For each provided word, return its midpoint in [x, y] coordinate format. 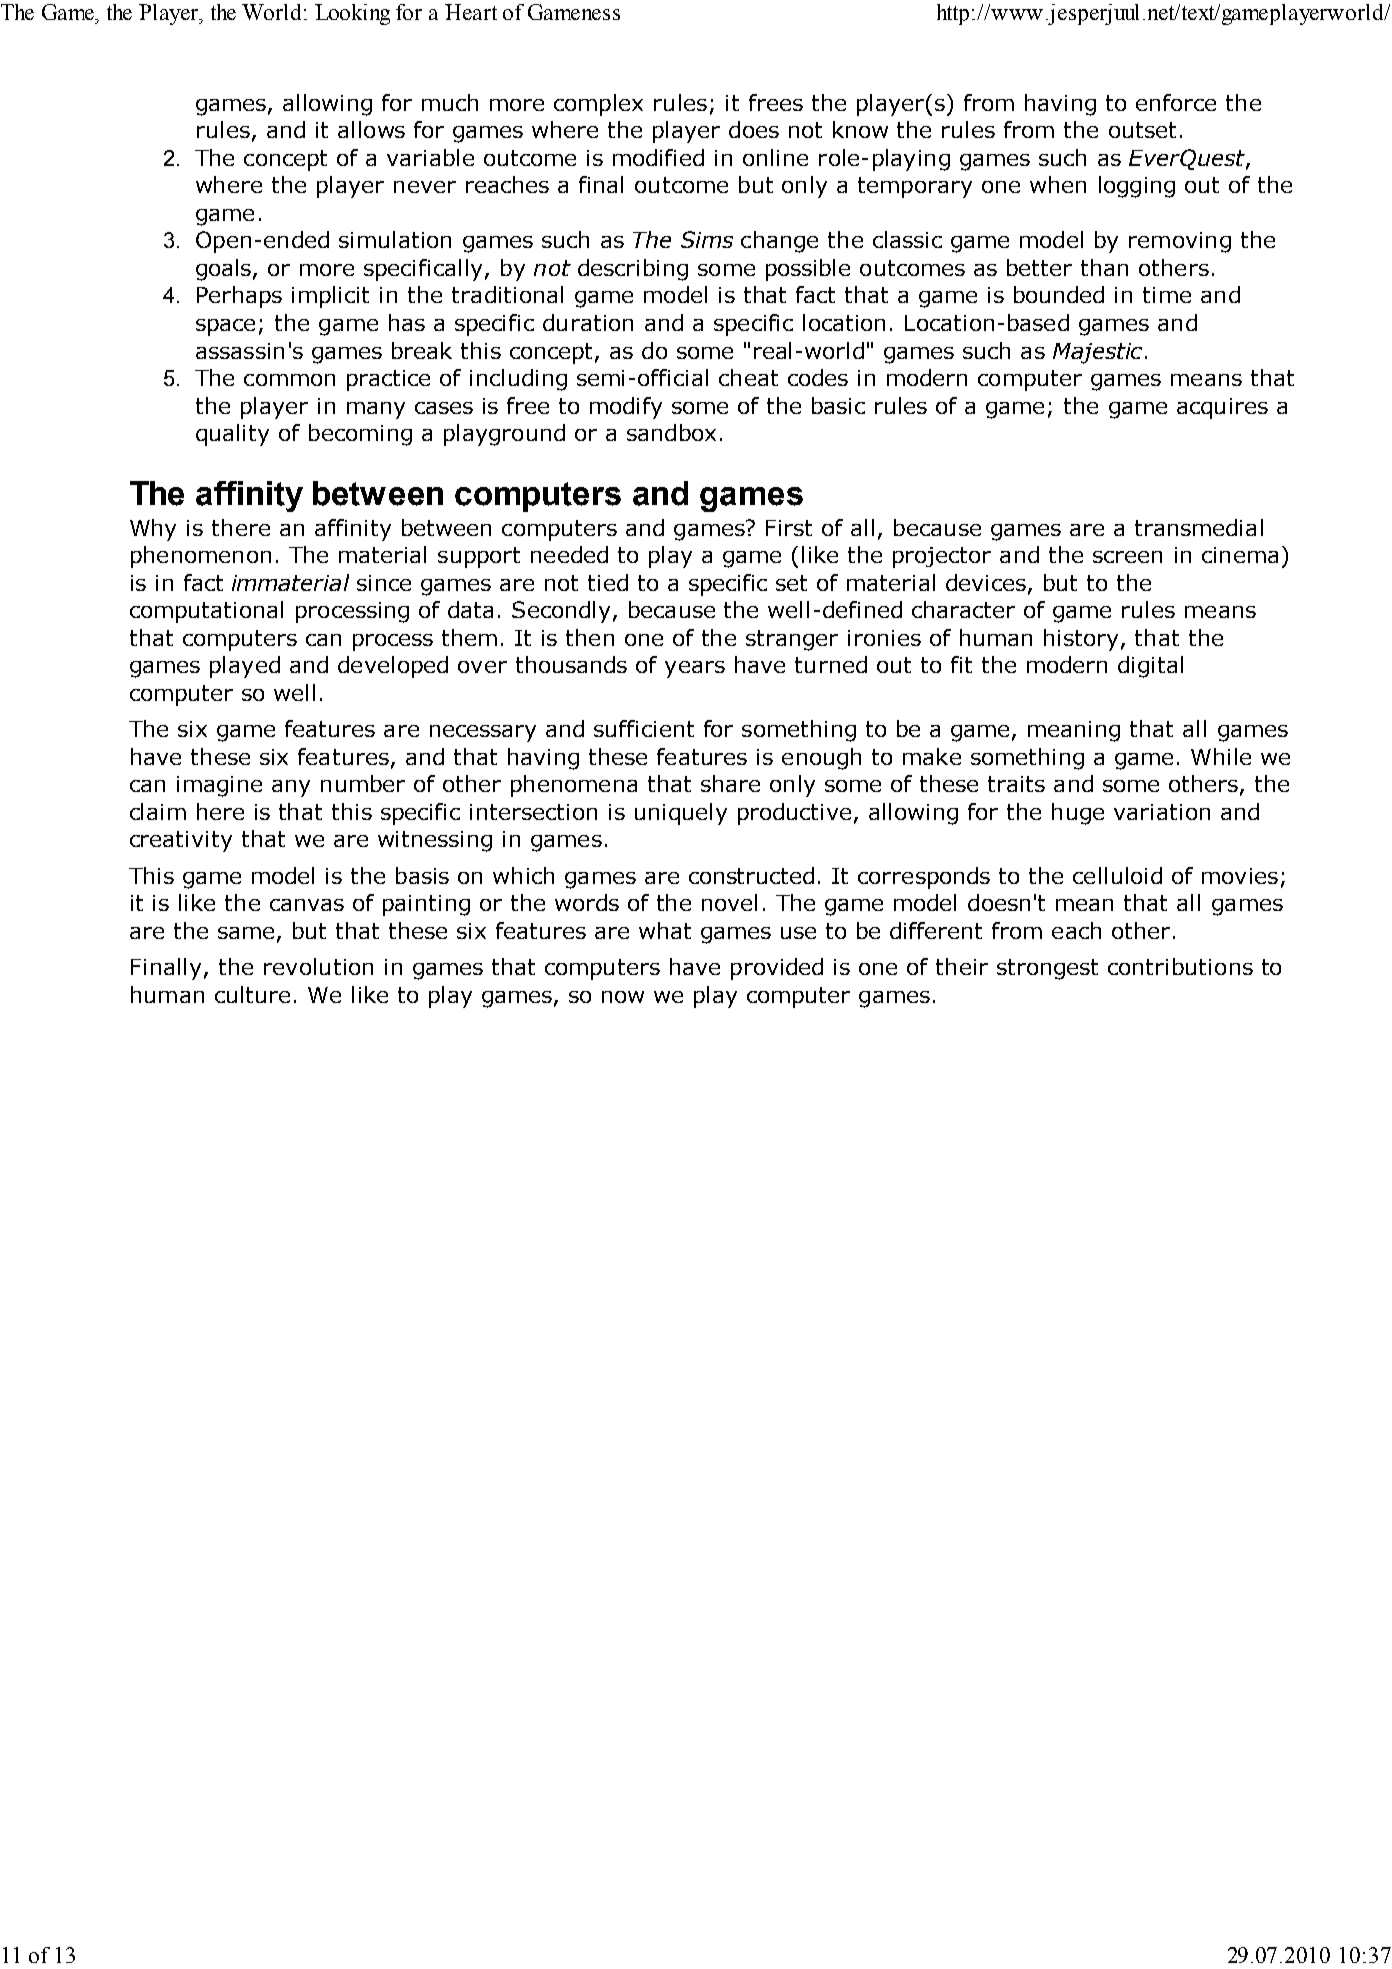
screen [1127, 557]
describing [633, 270]
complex [598, 105]
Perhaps [239, 297]
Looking [352, 14]
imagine [219, 786]
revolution [318, 966]
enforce [1176, 102]
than [1104, 267]
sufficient [644, 728]
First [789, 528]
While [1221, 756]
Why [153, 530]
